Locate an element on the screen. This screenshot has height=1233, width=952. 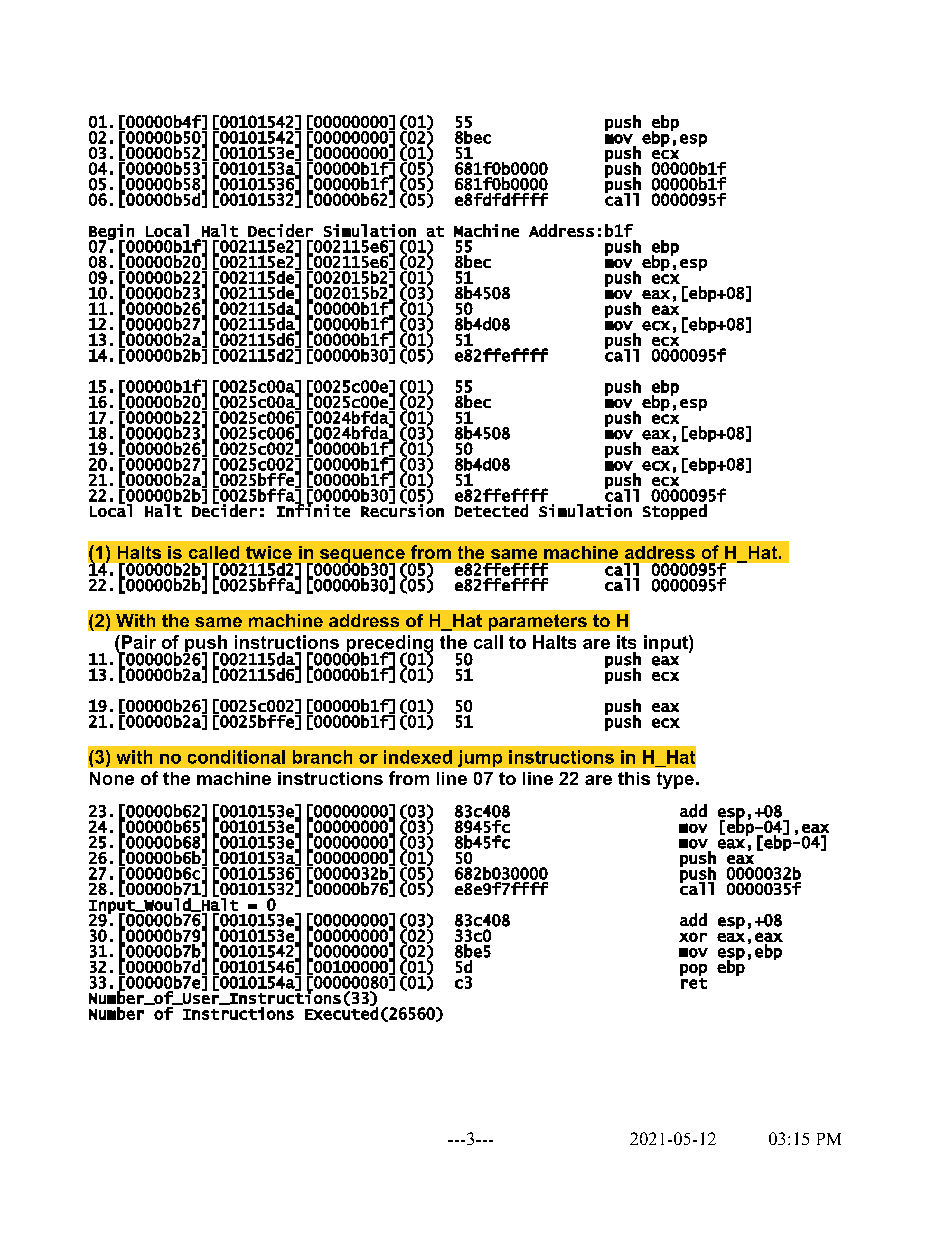
Stopped is located at coordinates (675, 512).
